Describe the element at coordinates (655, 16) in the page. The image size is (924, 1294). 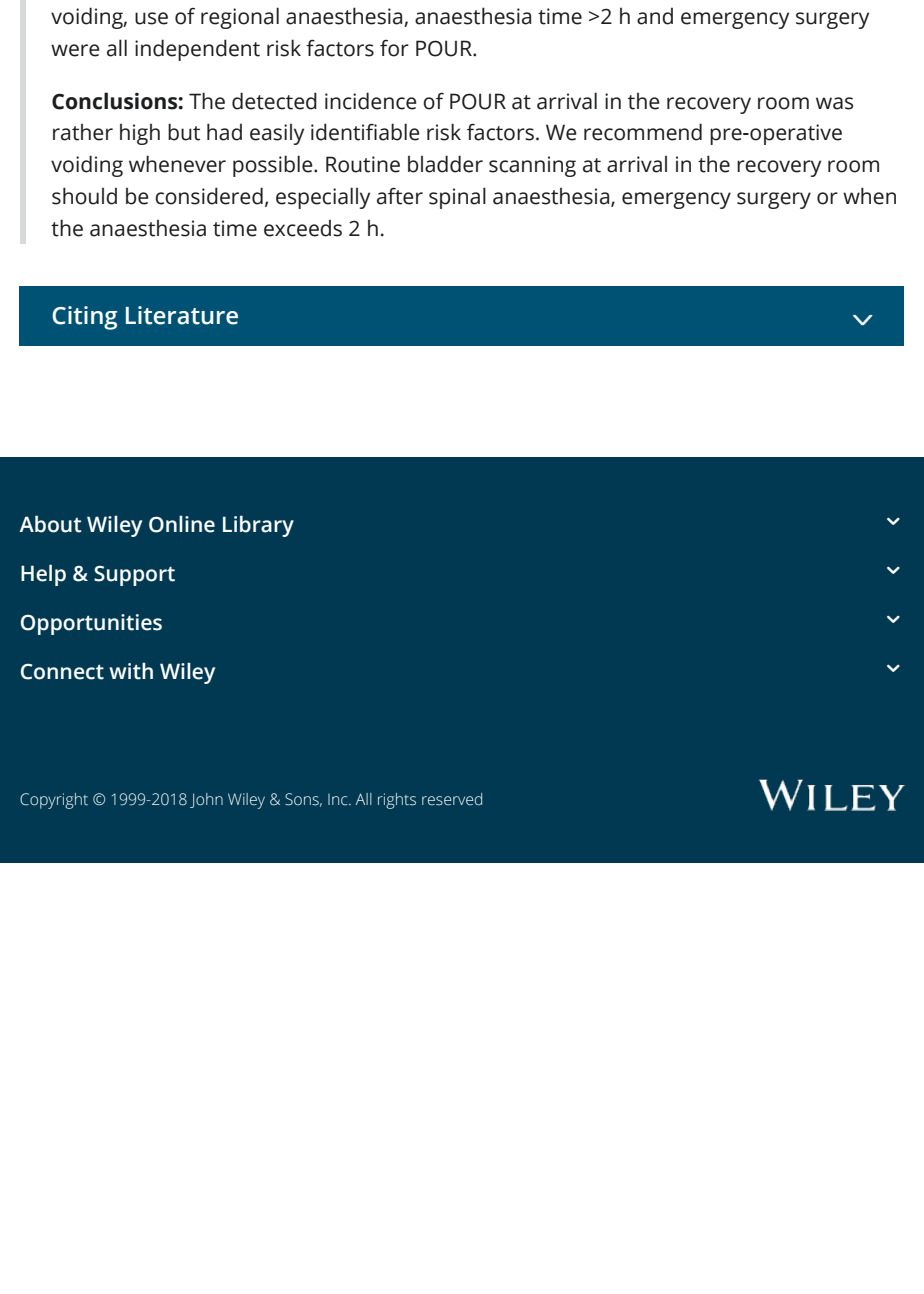
I see `and` at that location.
